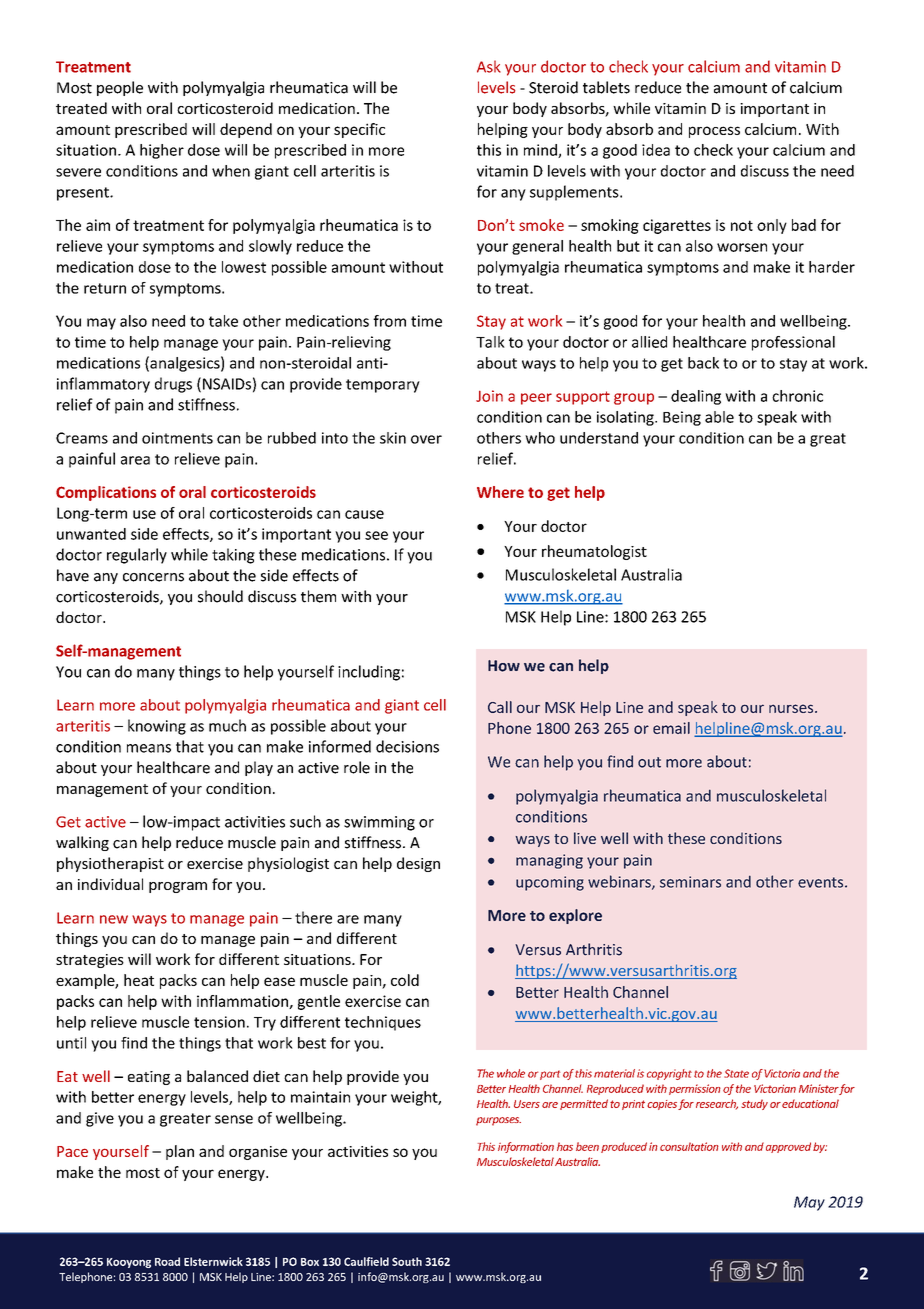 The image size is (924, 1309). I want to click on professional, so click(793, 343).
